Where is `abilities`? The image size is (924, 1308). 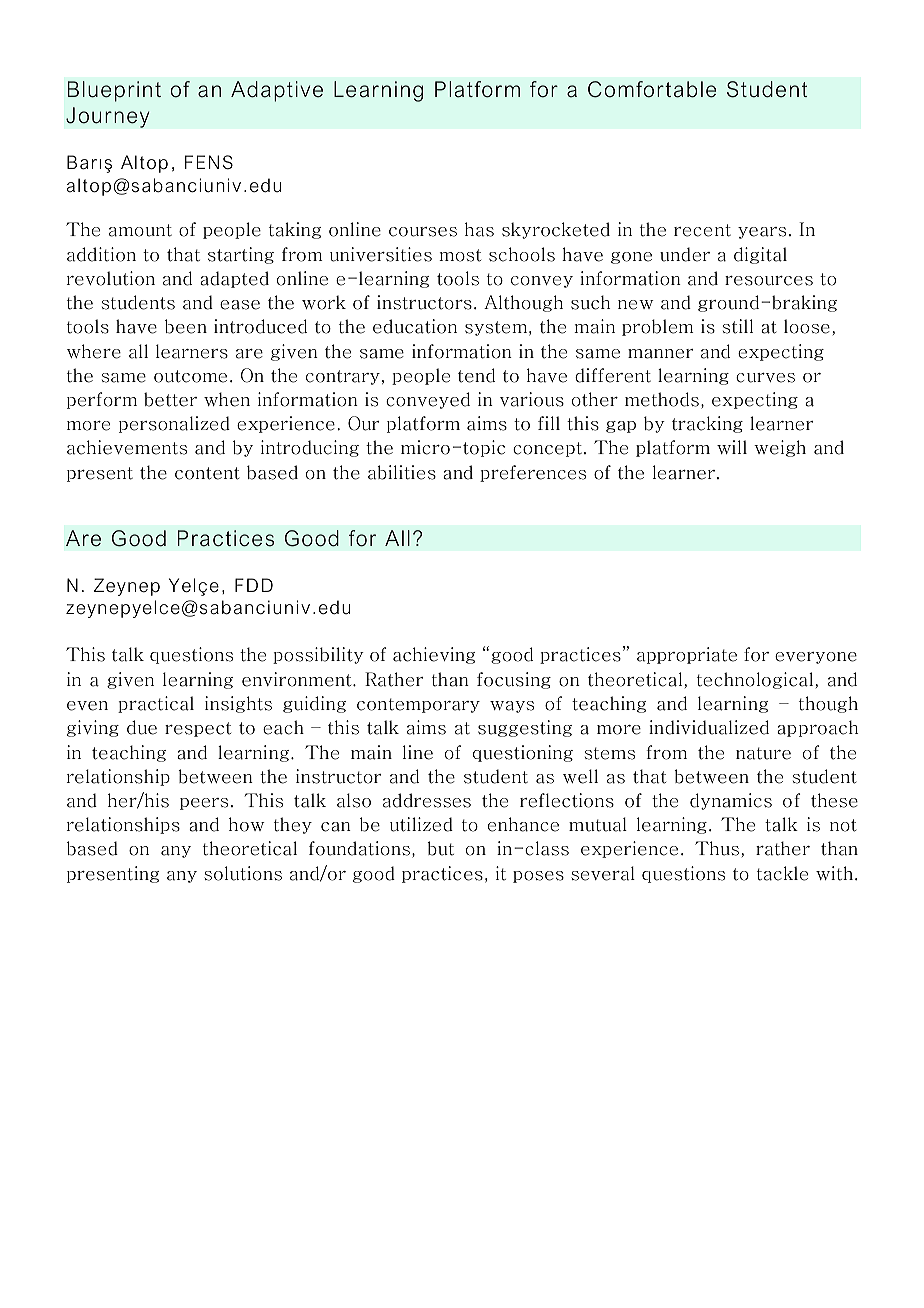 abilities is located at coordinates (402, 472).
